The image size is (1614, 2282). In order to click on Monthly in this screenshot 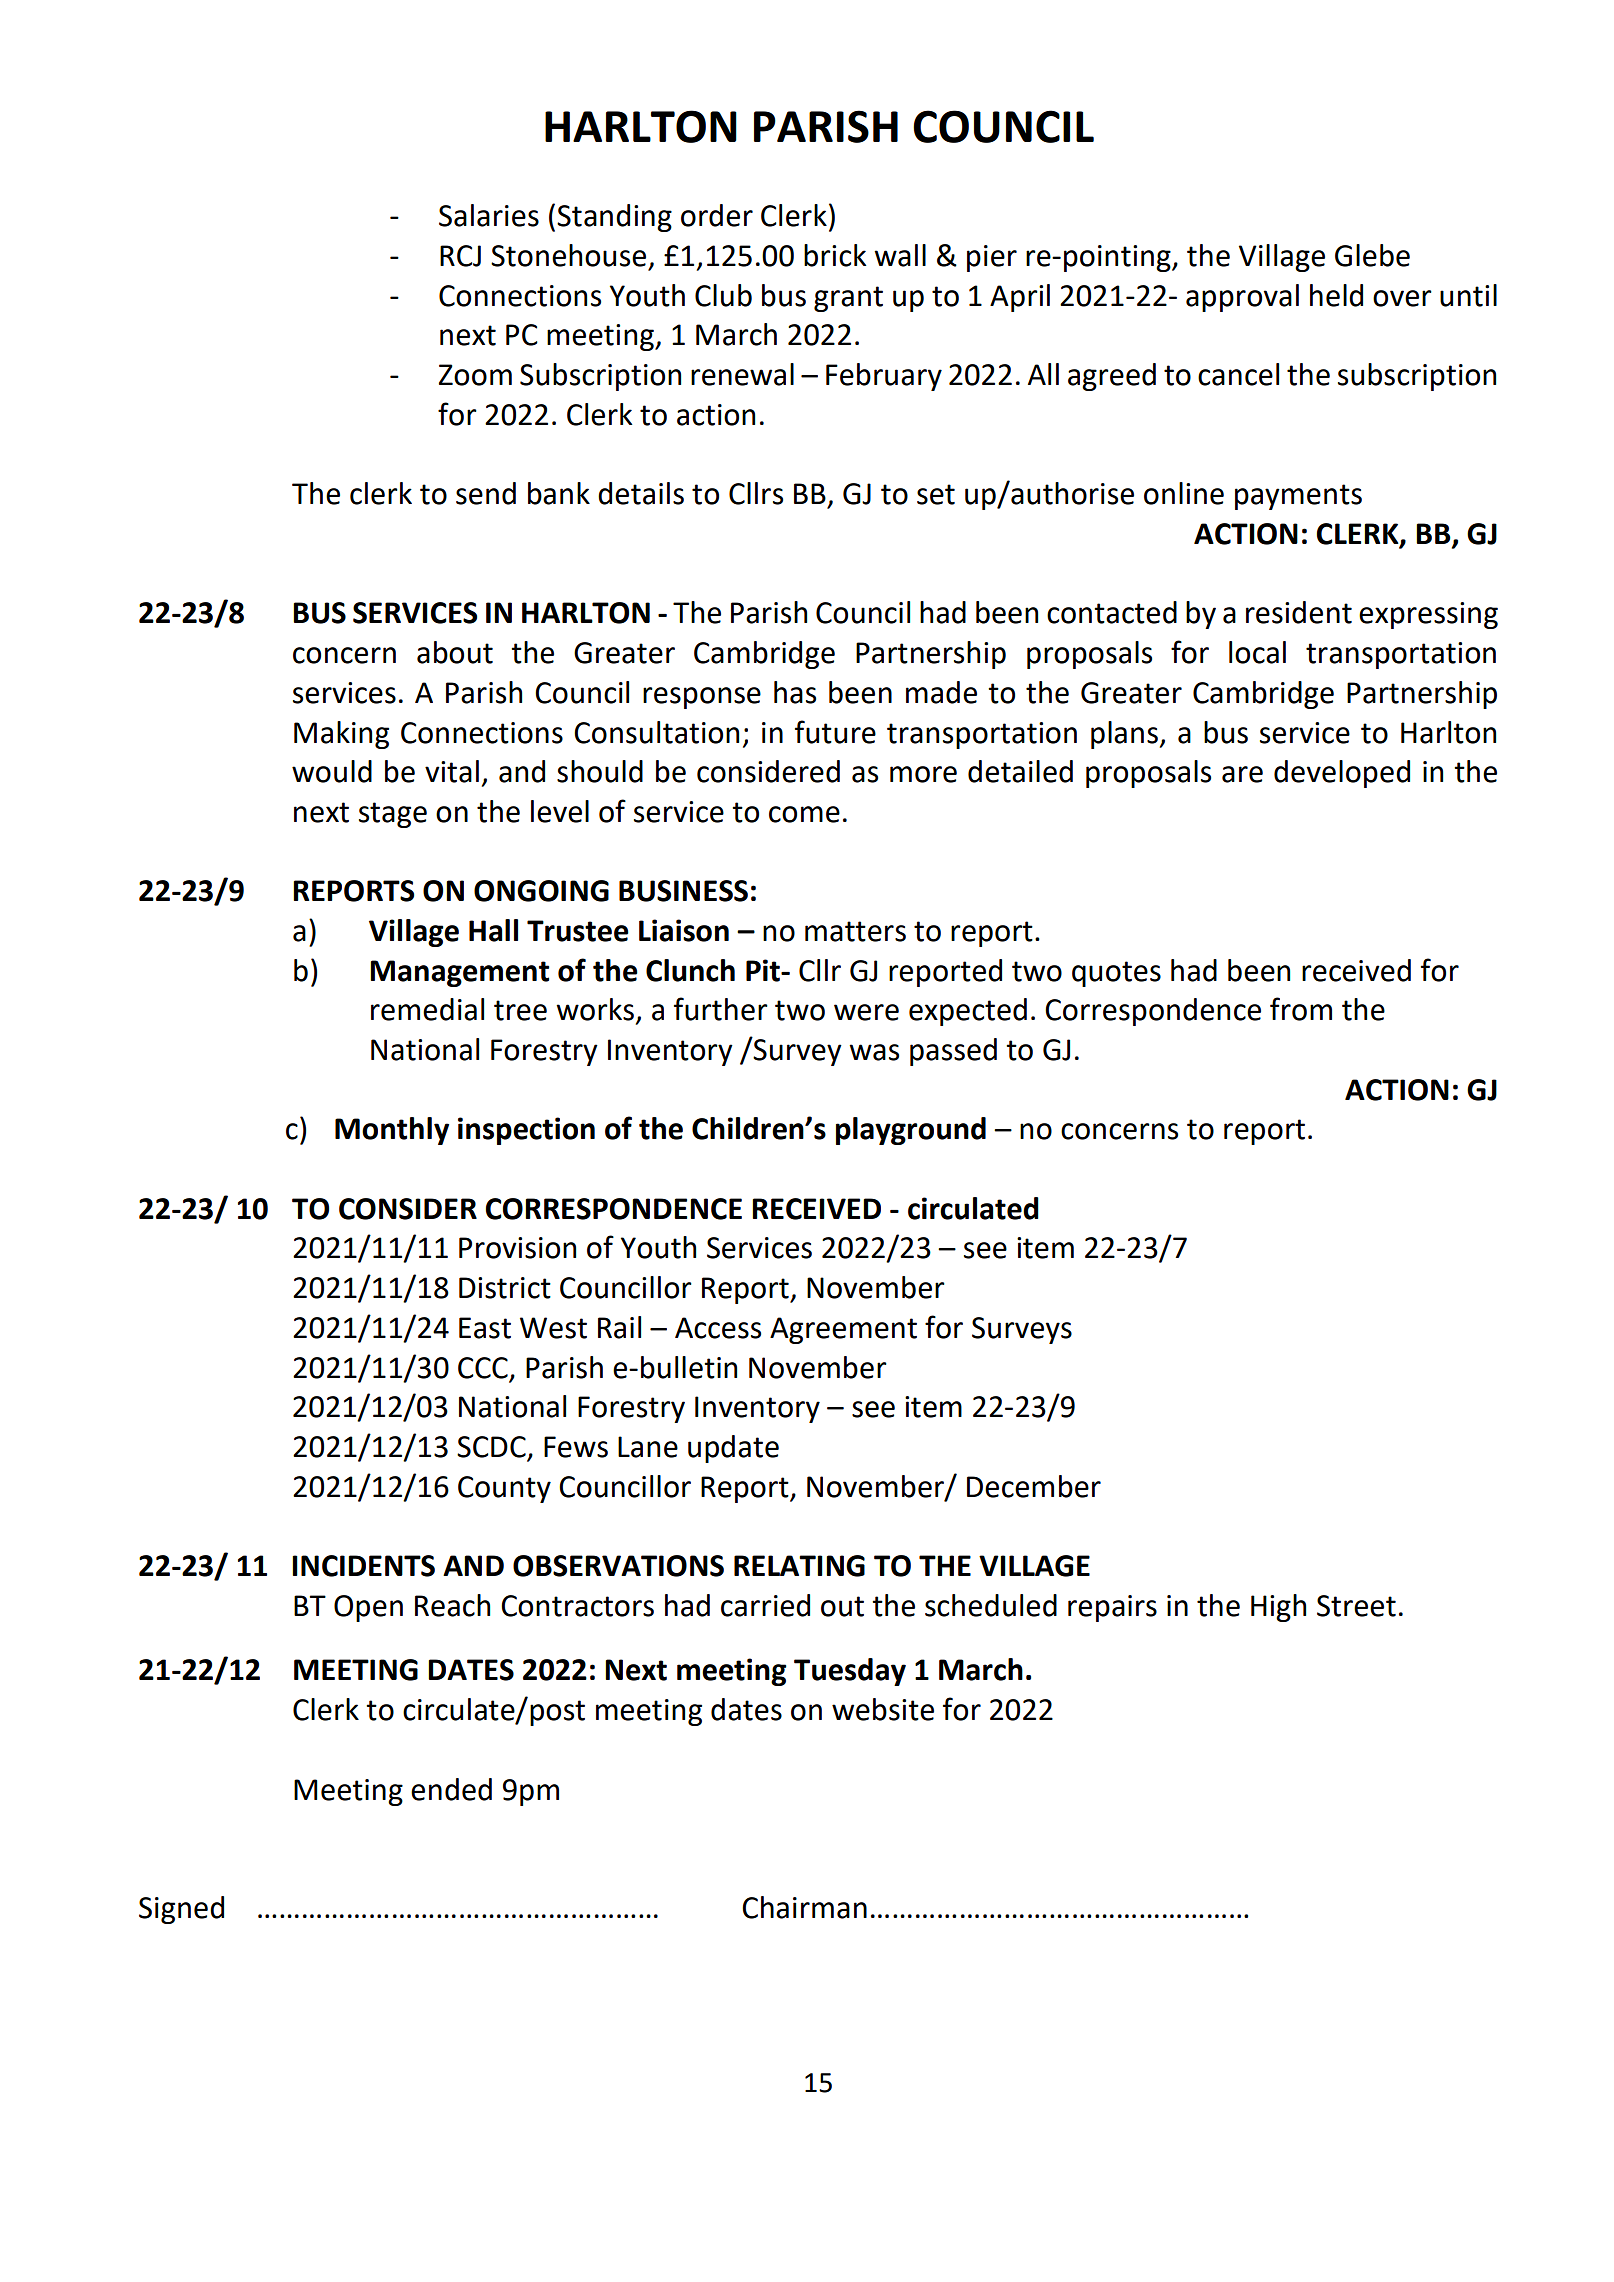, I will do `click(392, 1131)`.
